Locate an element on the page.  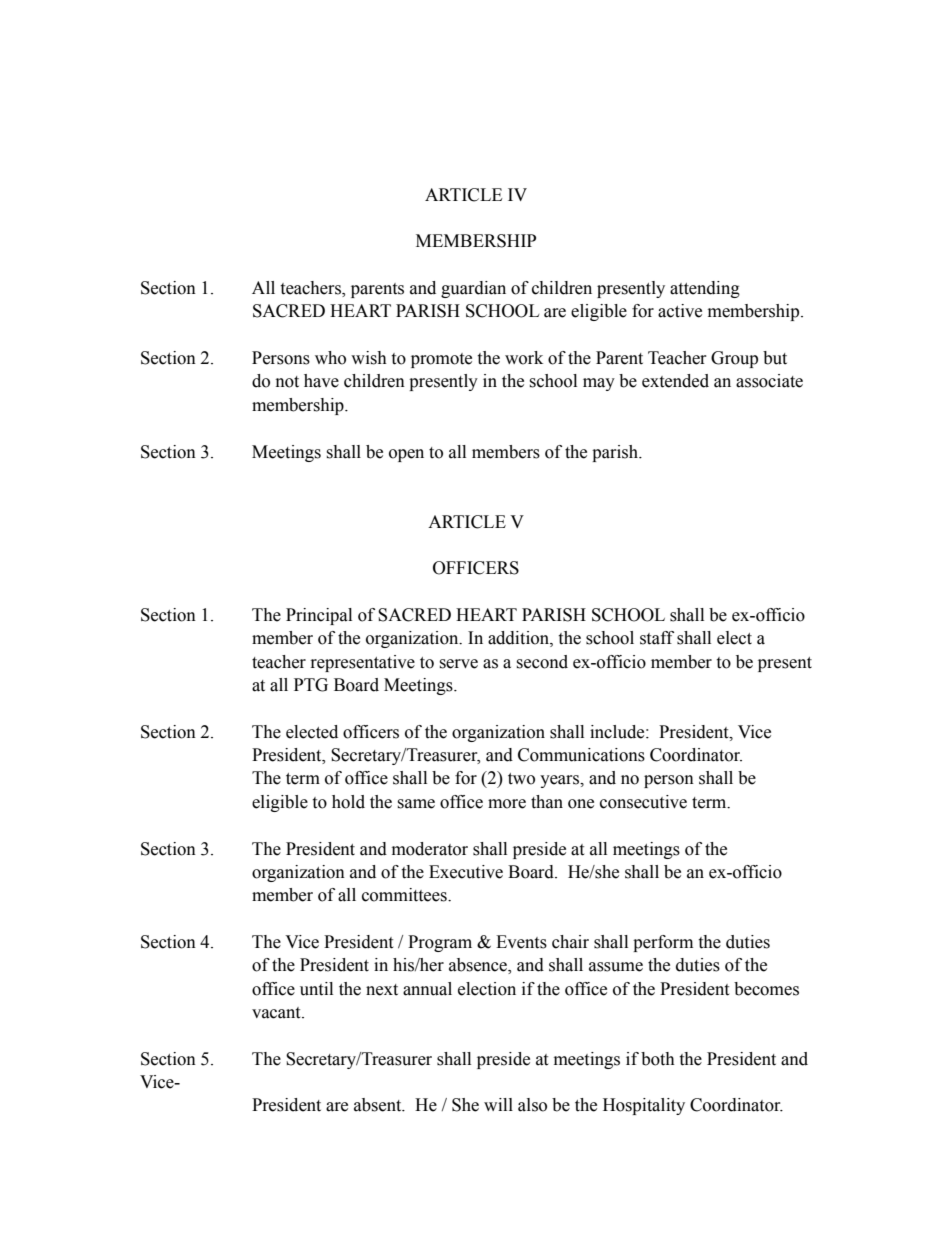
consecutive is located at coordinates (643, 802).
